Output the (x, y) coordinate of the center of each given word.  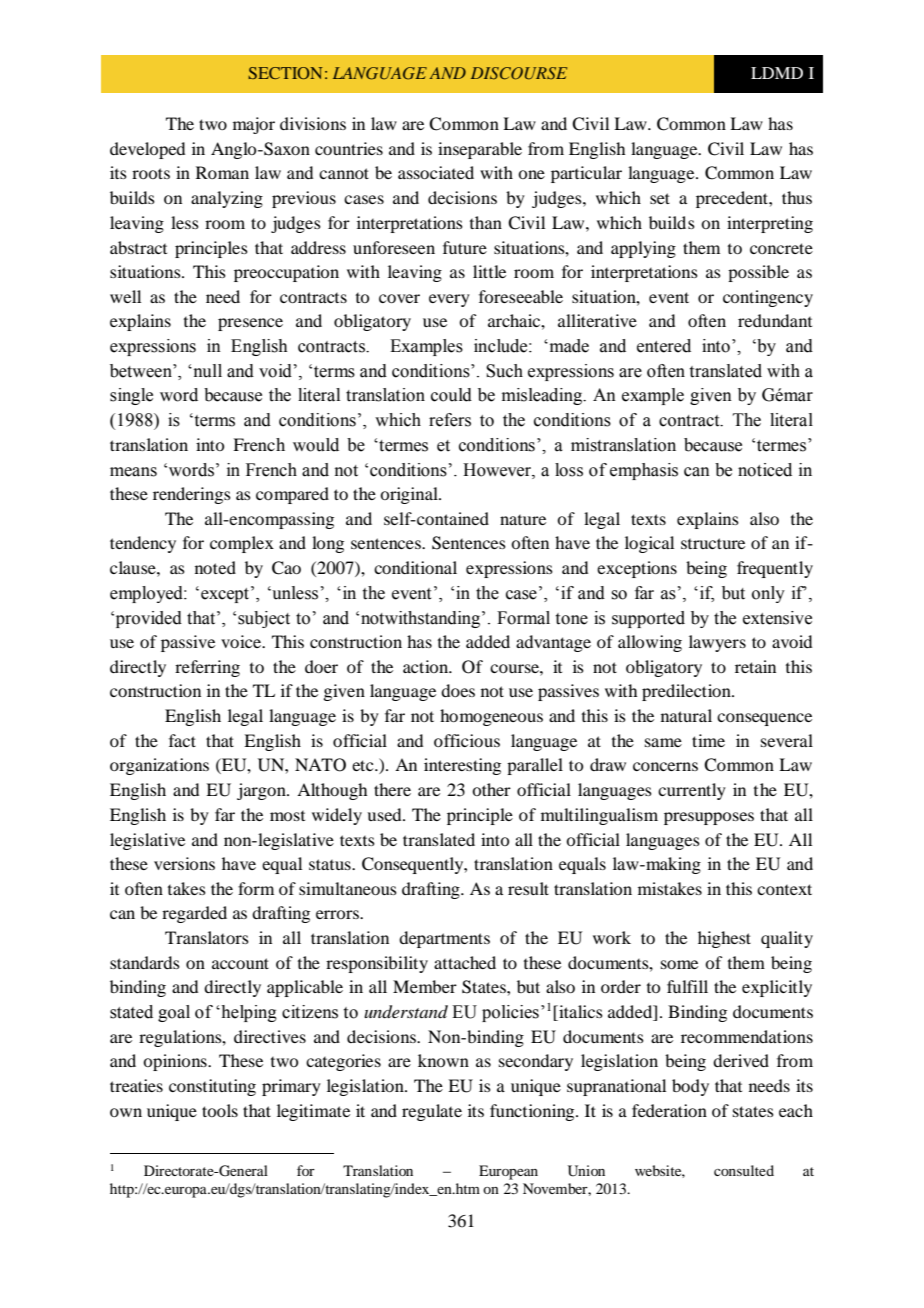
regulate (432, 1112)
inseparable (480, 150)
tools (220, 1110)
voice (242, 641)
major (254, 125)
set (660, 198)
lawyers (717, 643)
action (427, 666)
